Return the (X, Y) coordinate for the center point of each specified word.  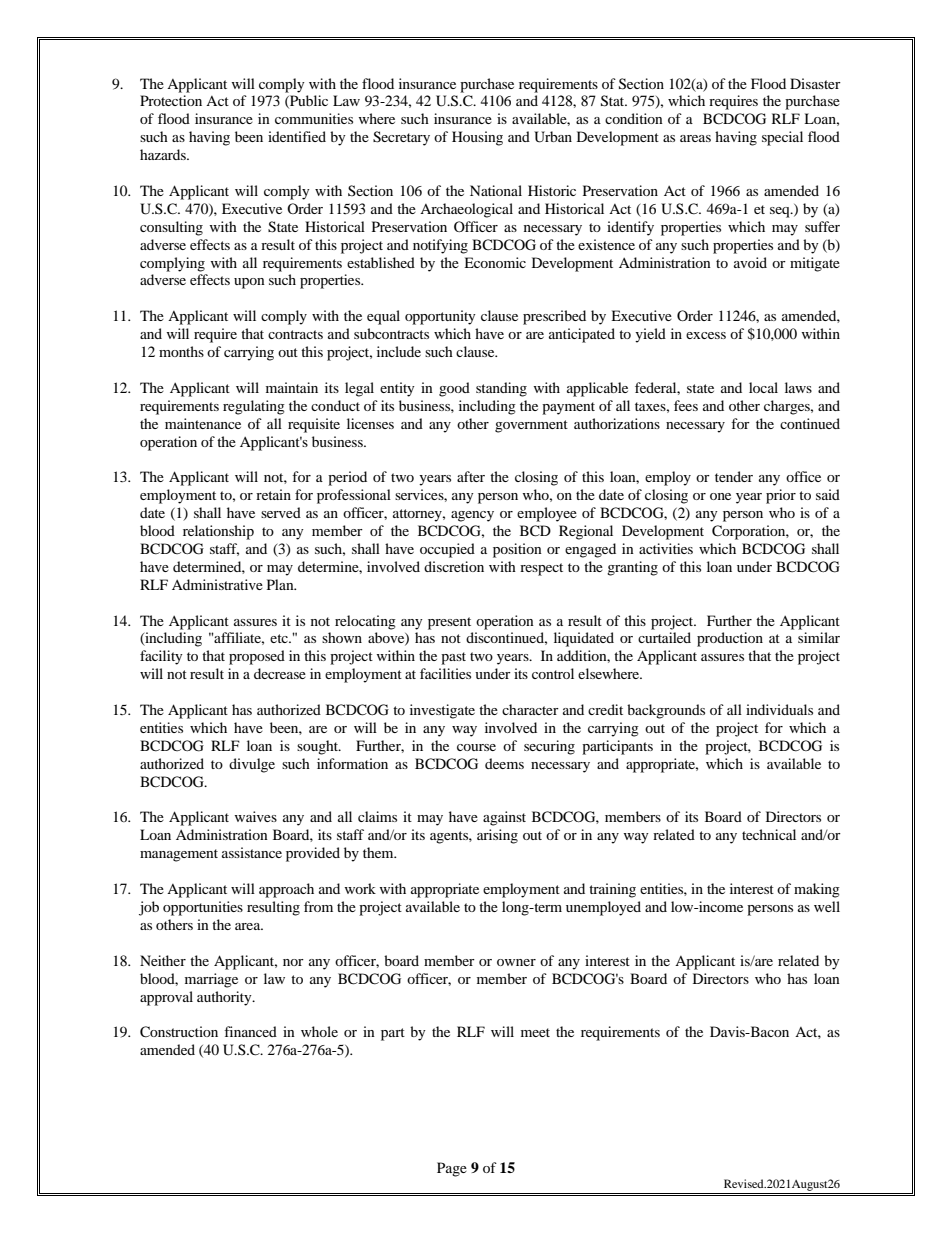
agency (472, 516)
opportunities (203, 908)
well (827, 906)
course (476, 747)
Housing (477, 138)
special (782, 138)
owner (516, 962)
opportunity (440, 317)
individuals (779, 709)
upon (249, 283)
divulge (252, 765)
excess (706, 335)
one (720, 496)
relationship (218, 532)
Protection (171, 100)
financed (250, 1031)
